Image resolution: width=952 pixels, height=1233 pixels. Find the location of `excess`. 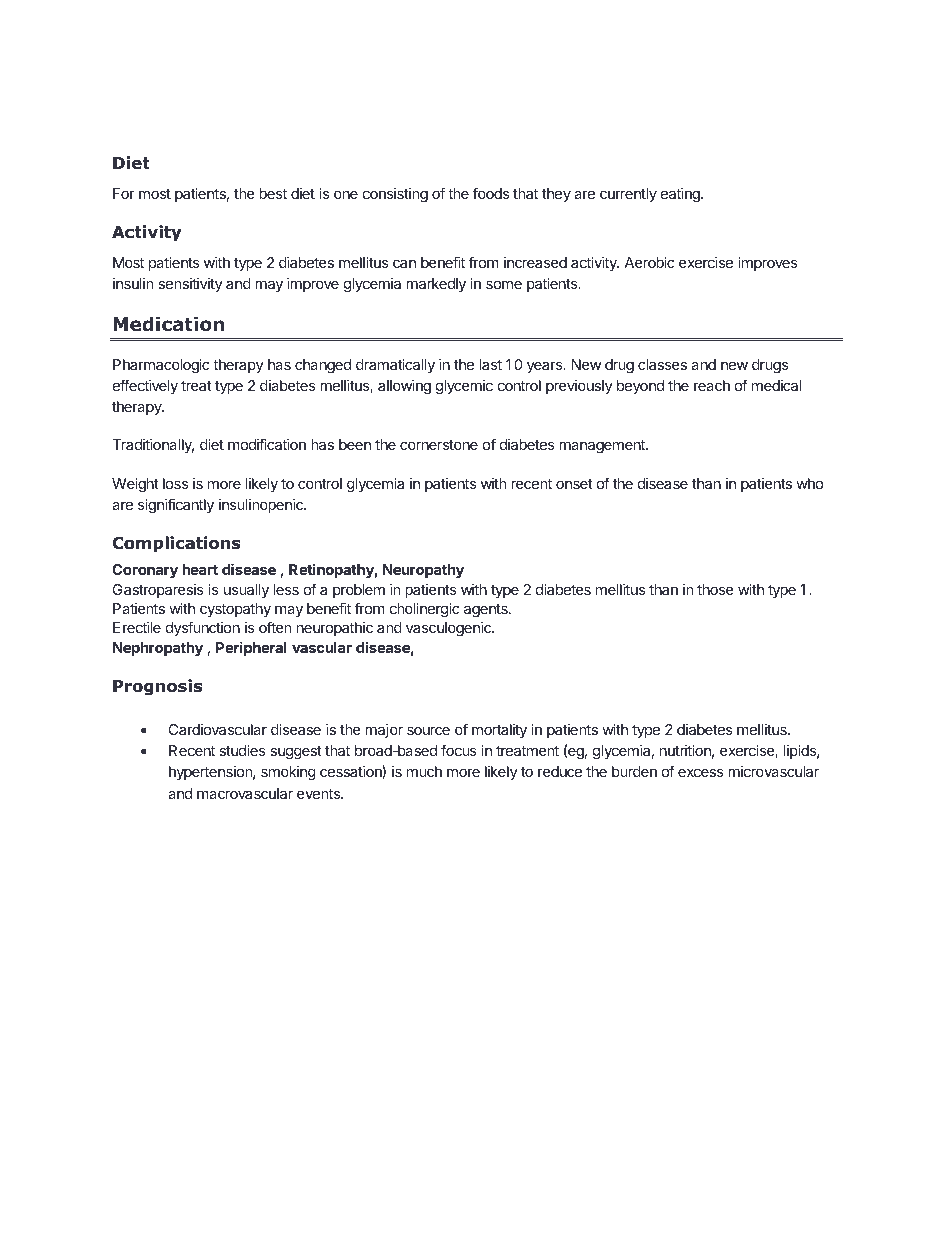

excess is located at coordinates (701, 772).
